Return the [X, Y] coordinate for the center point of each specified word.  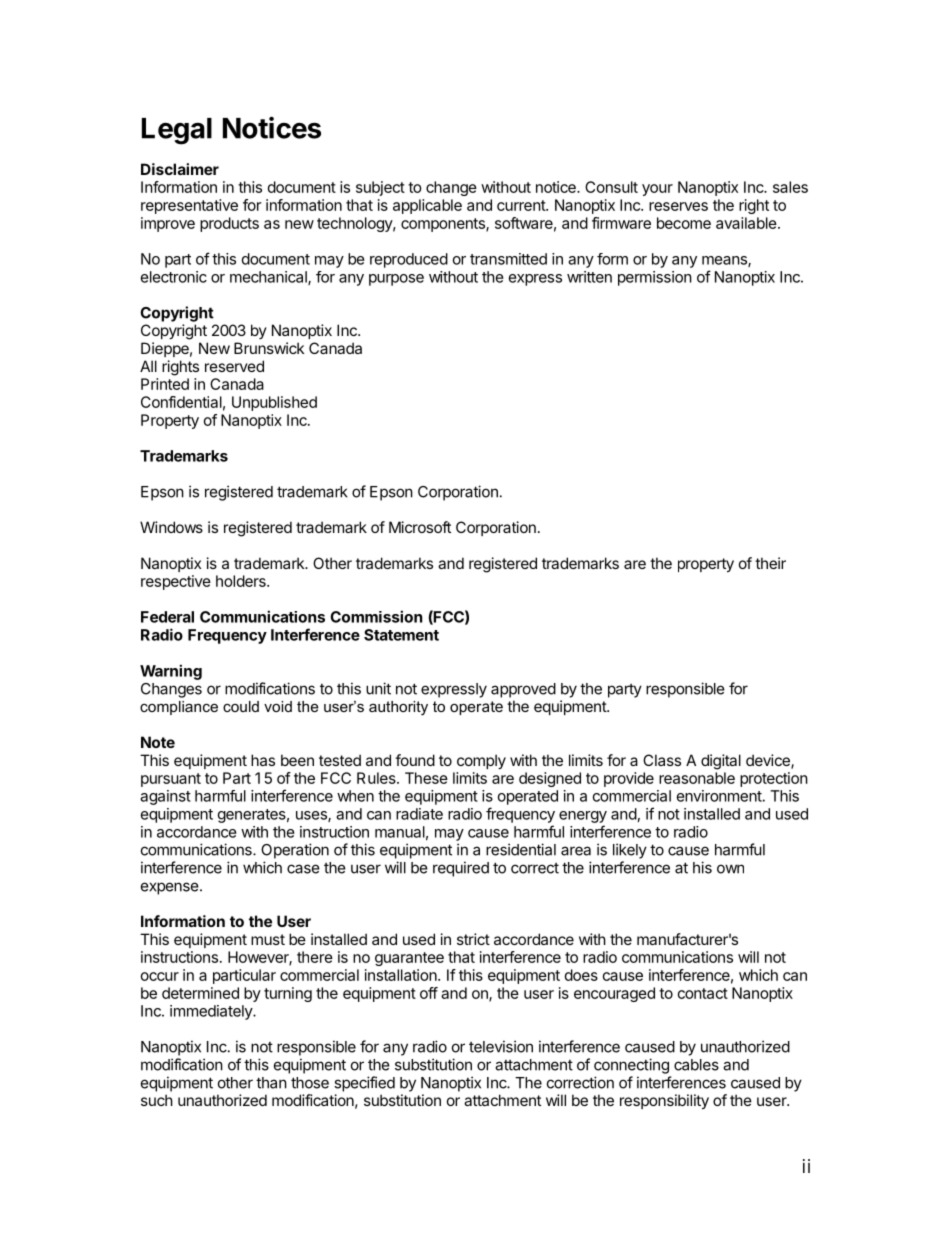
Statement [401, 635]
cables [696, 1065]
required [461, 869]
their [770, 563]
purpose [396, 280]
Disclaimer [180, 169]
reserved [234, 366]
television [501, 1046]
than [271, 1083]
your [657, 190]
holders [242, 581]
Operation [295, 851]
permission [655, 278]
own [730, 869]
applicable [427, 206]
